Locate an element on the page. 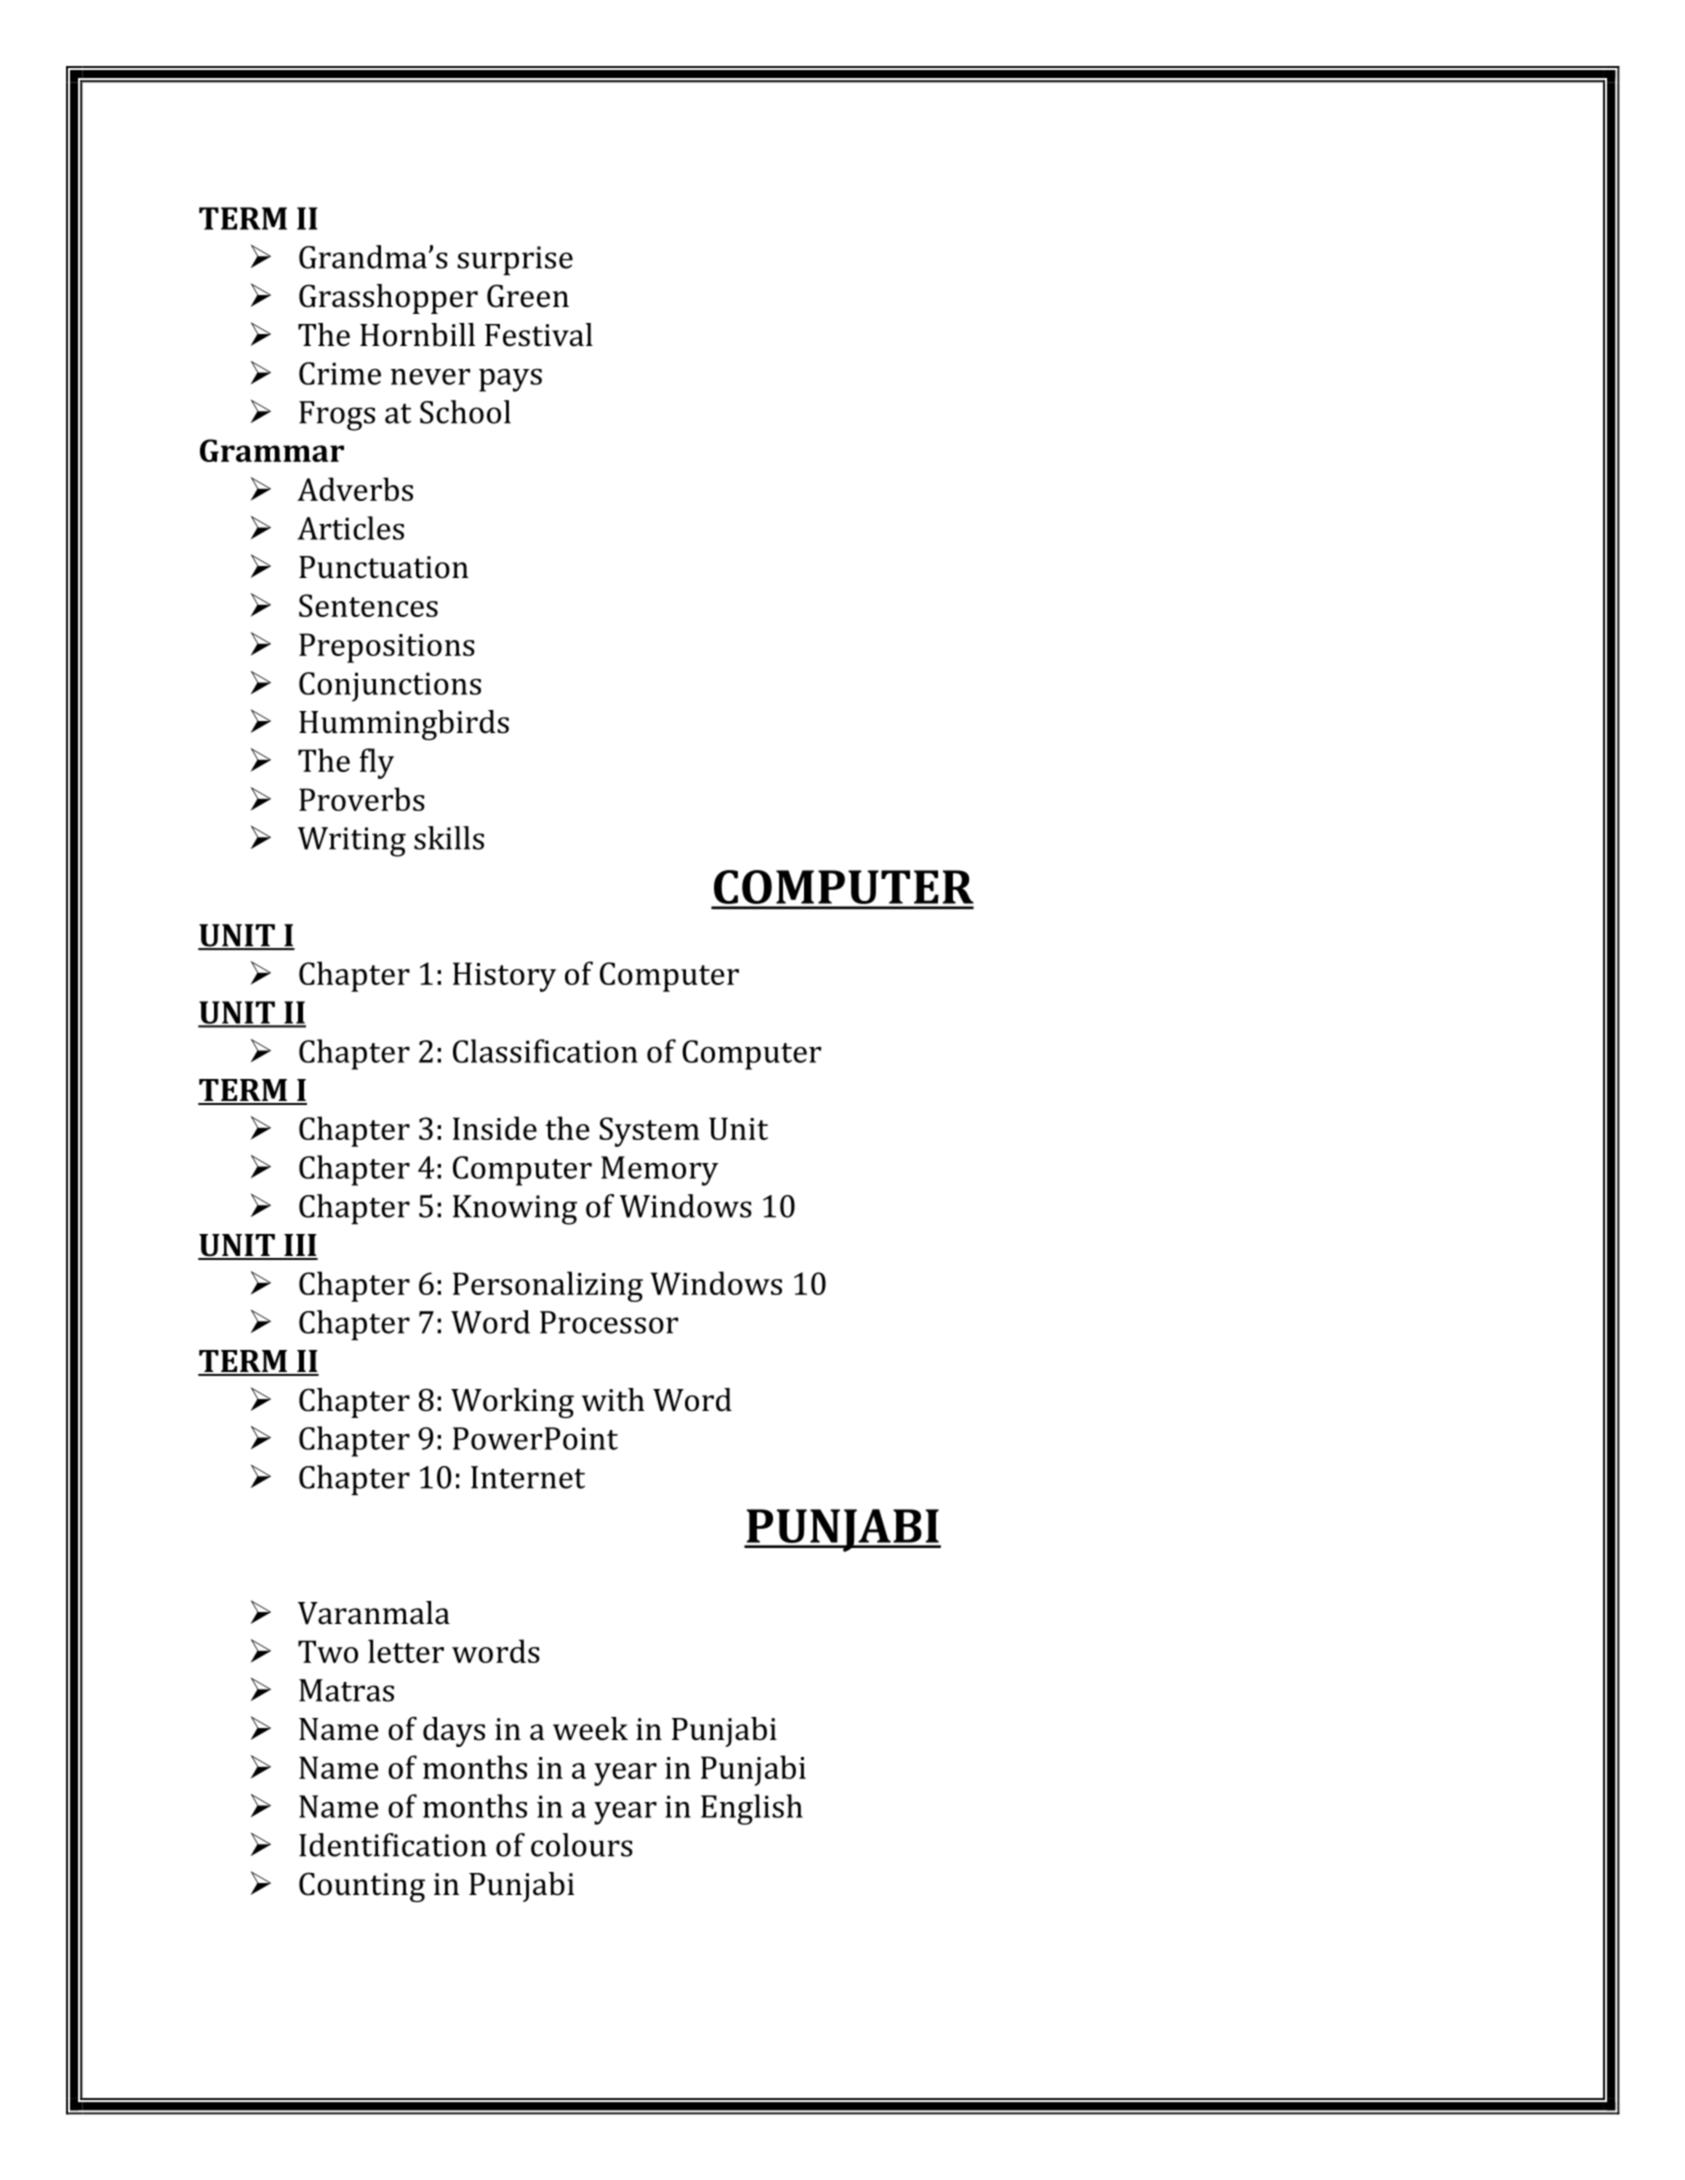  Classification is located at coordinates (545, 1051).
